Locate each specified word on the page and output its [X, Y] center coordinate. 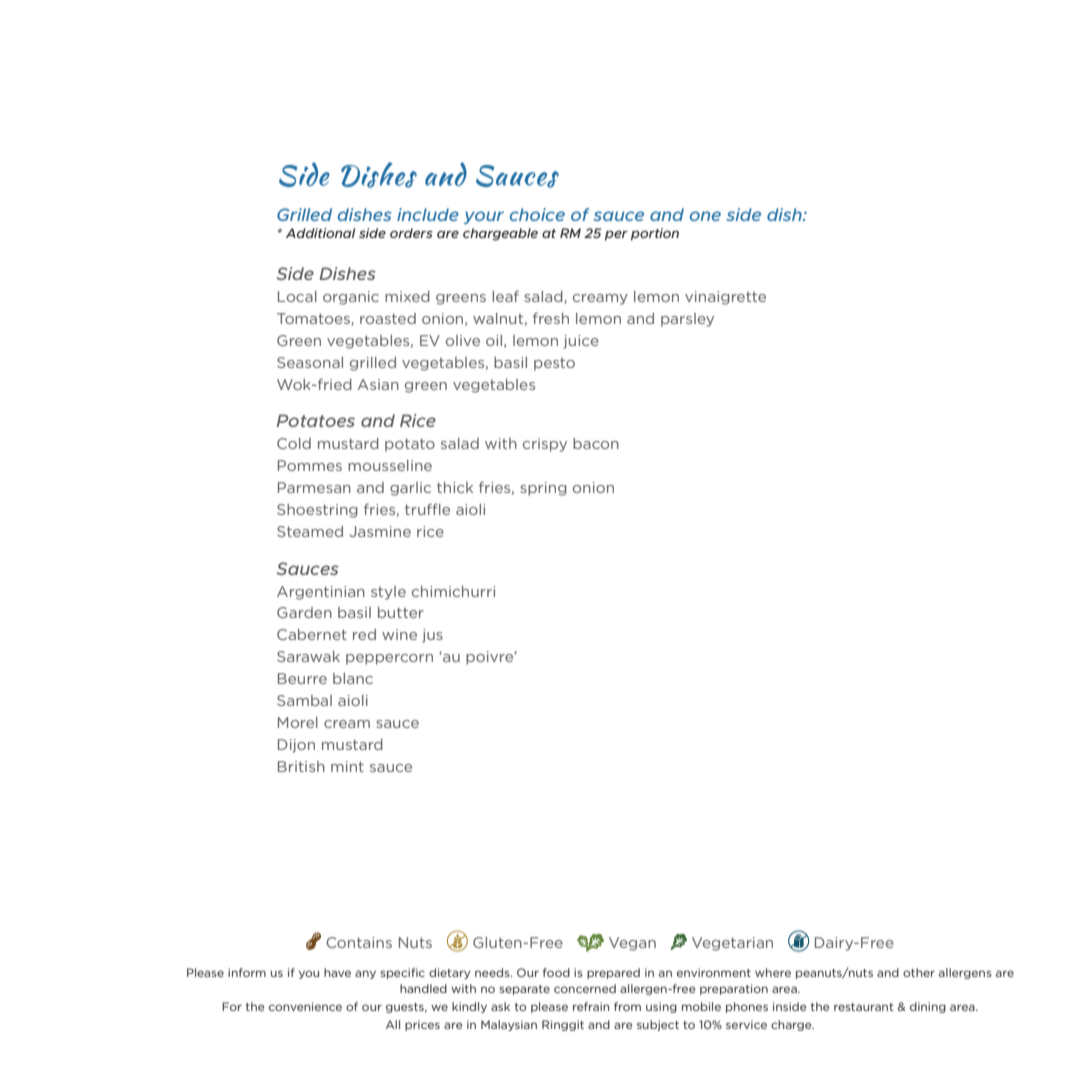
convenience [305, 1006]
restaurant [864, 1007]
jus [432, 636]
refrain [591, 1006]
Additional [320, 233]
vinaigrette [725, 298]
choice [537, 214]
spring [543, 489]
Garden [304, 612]
